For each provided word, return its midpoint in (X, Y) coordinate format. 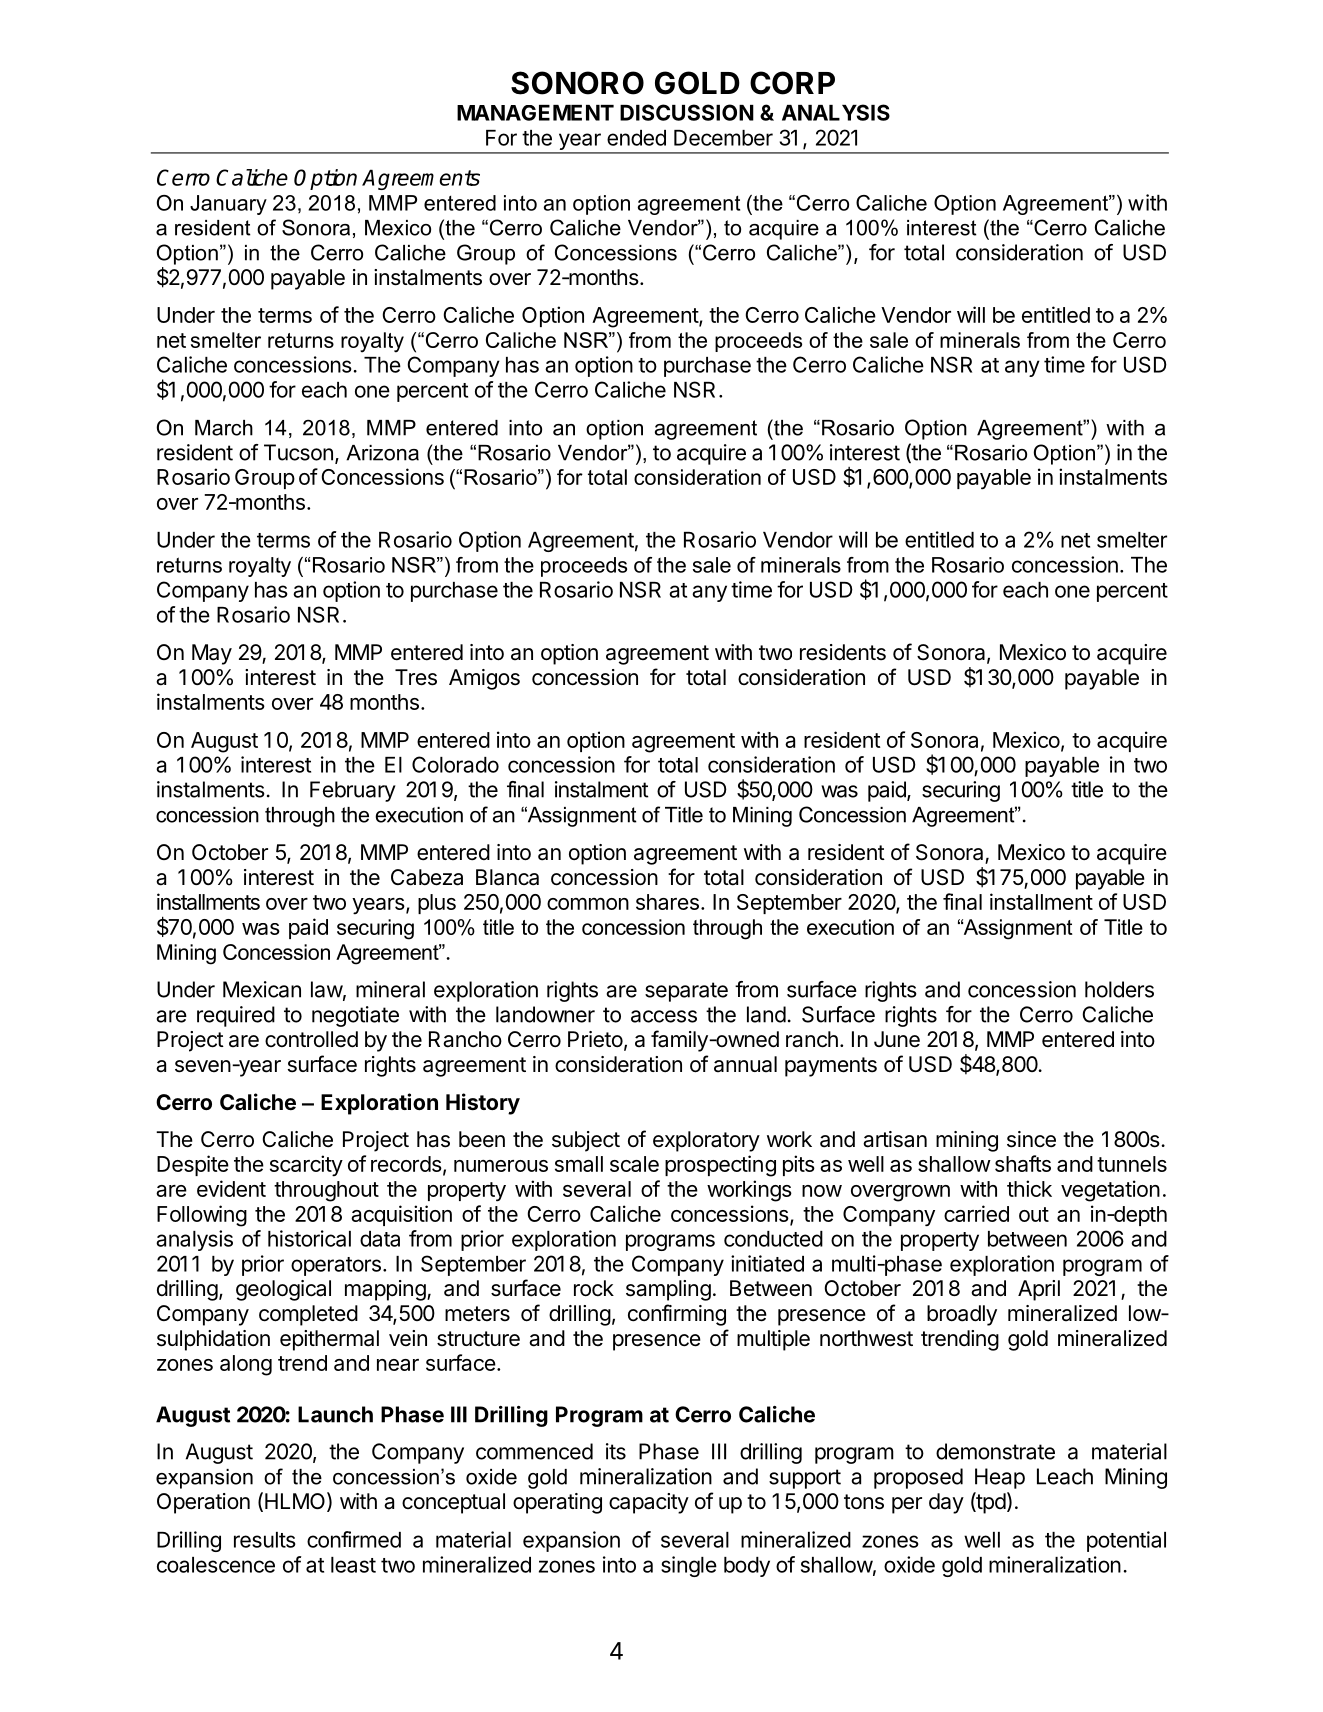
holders (1119, 989)
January (228, 205)
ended (636, 138)
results (265, 1540)
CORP (792, 83)
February (353, 791)
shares (667, 902)
